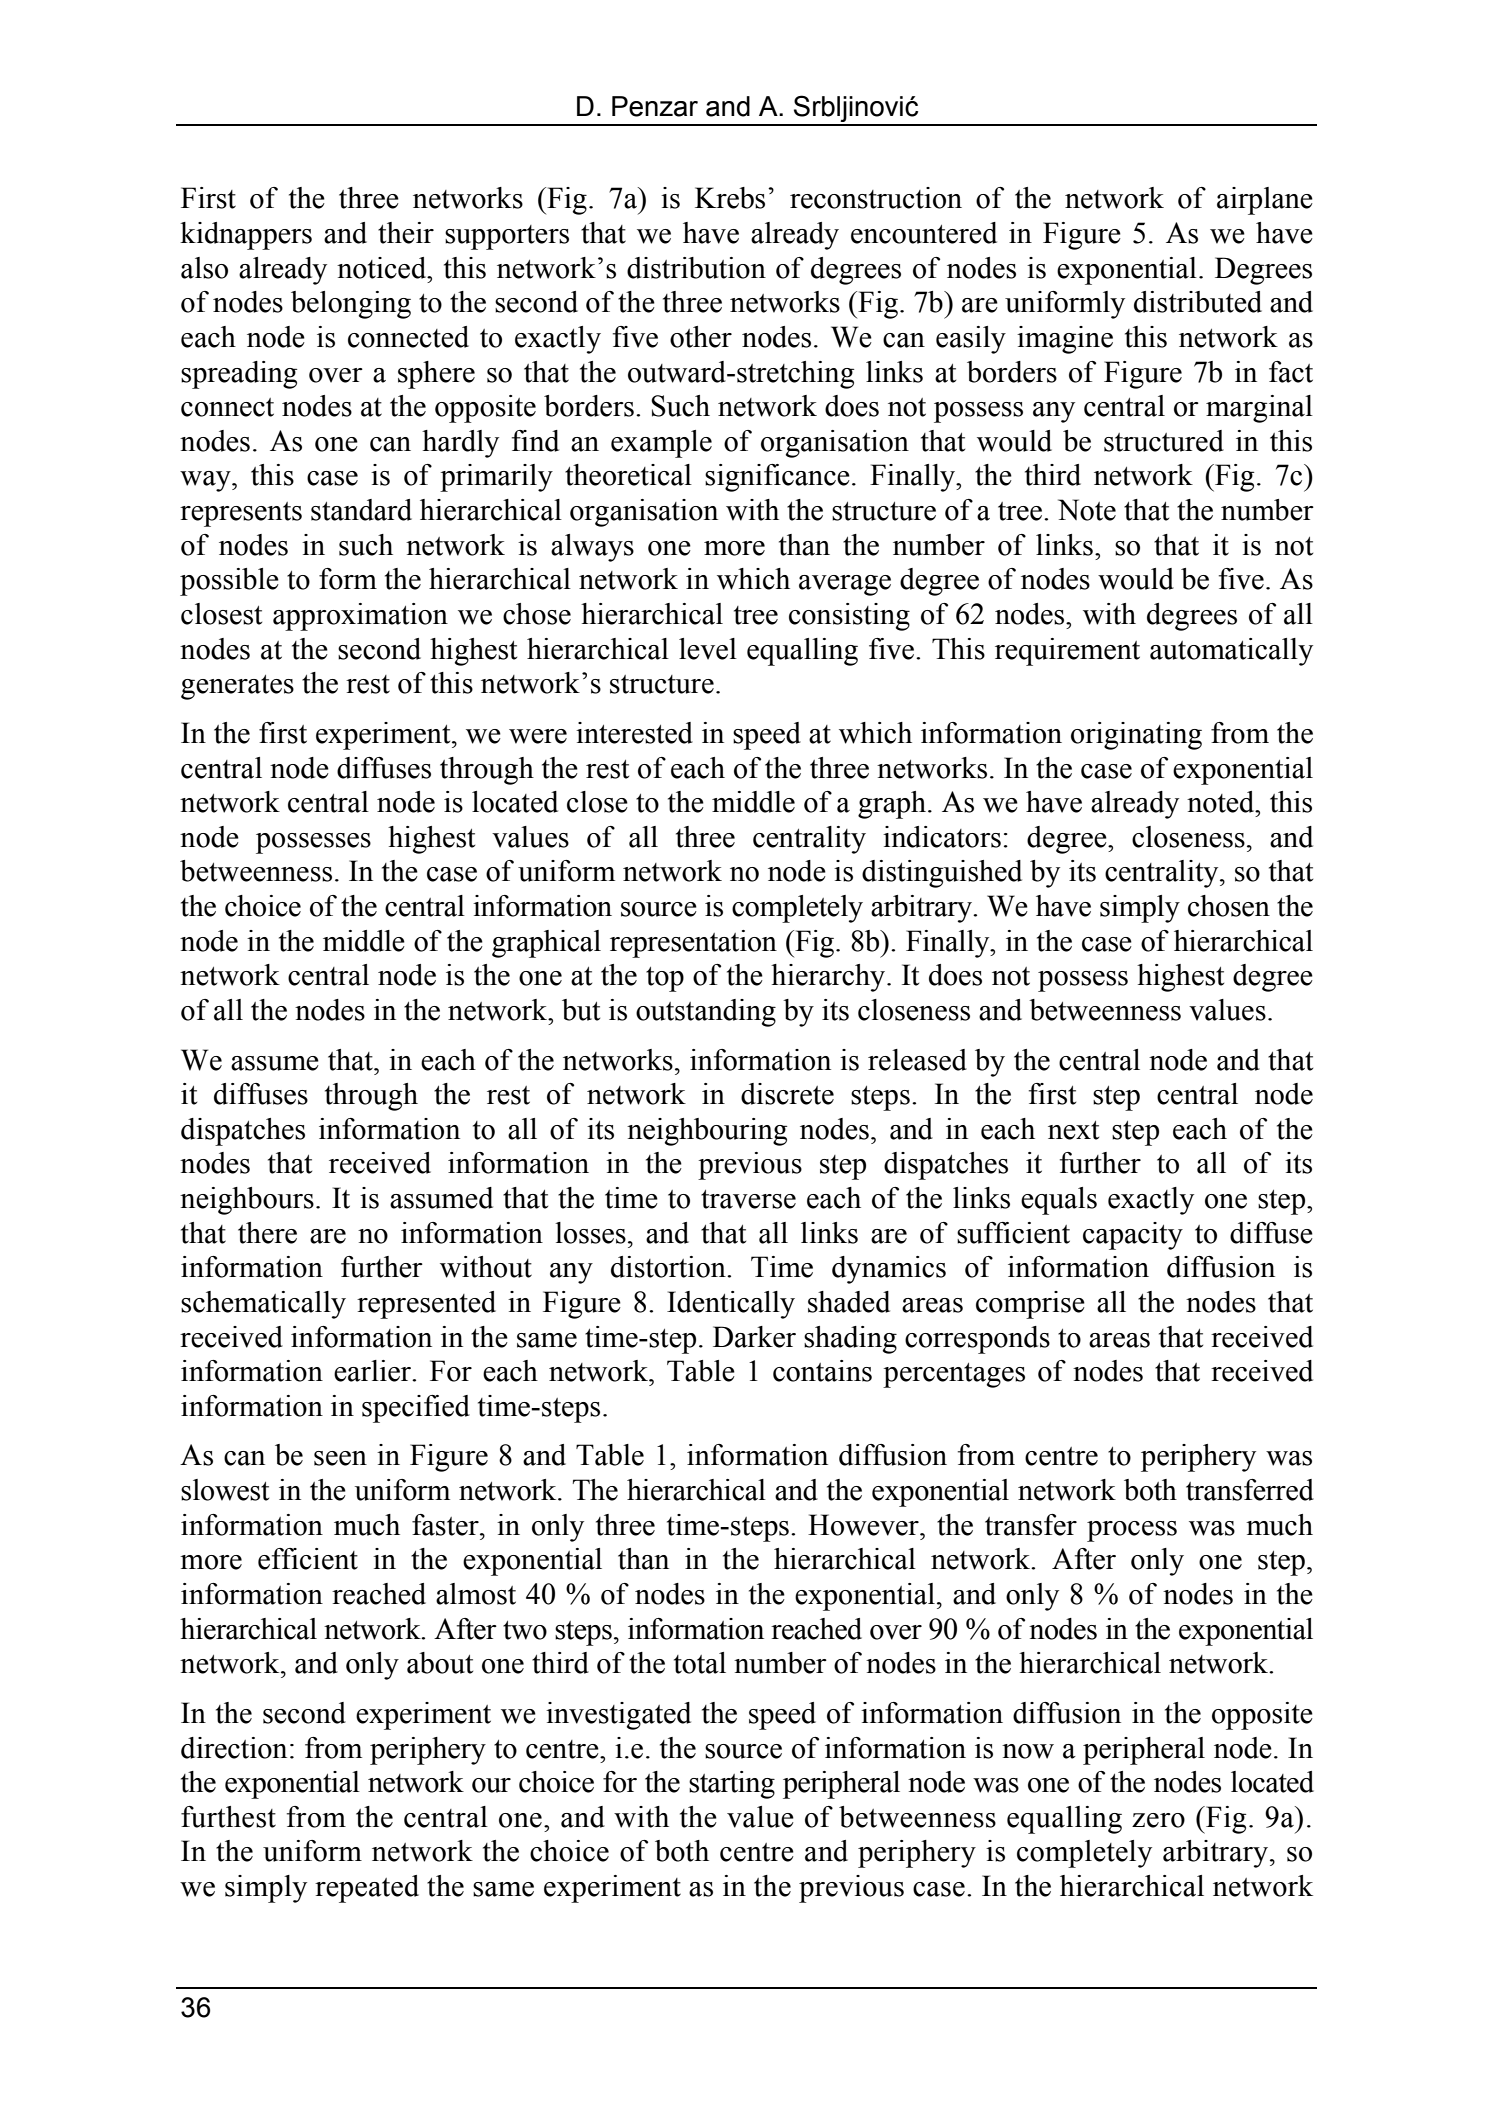  Describe the element at coordinates (1132, 1531) in the image. I see `process` at that location.
